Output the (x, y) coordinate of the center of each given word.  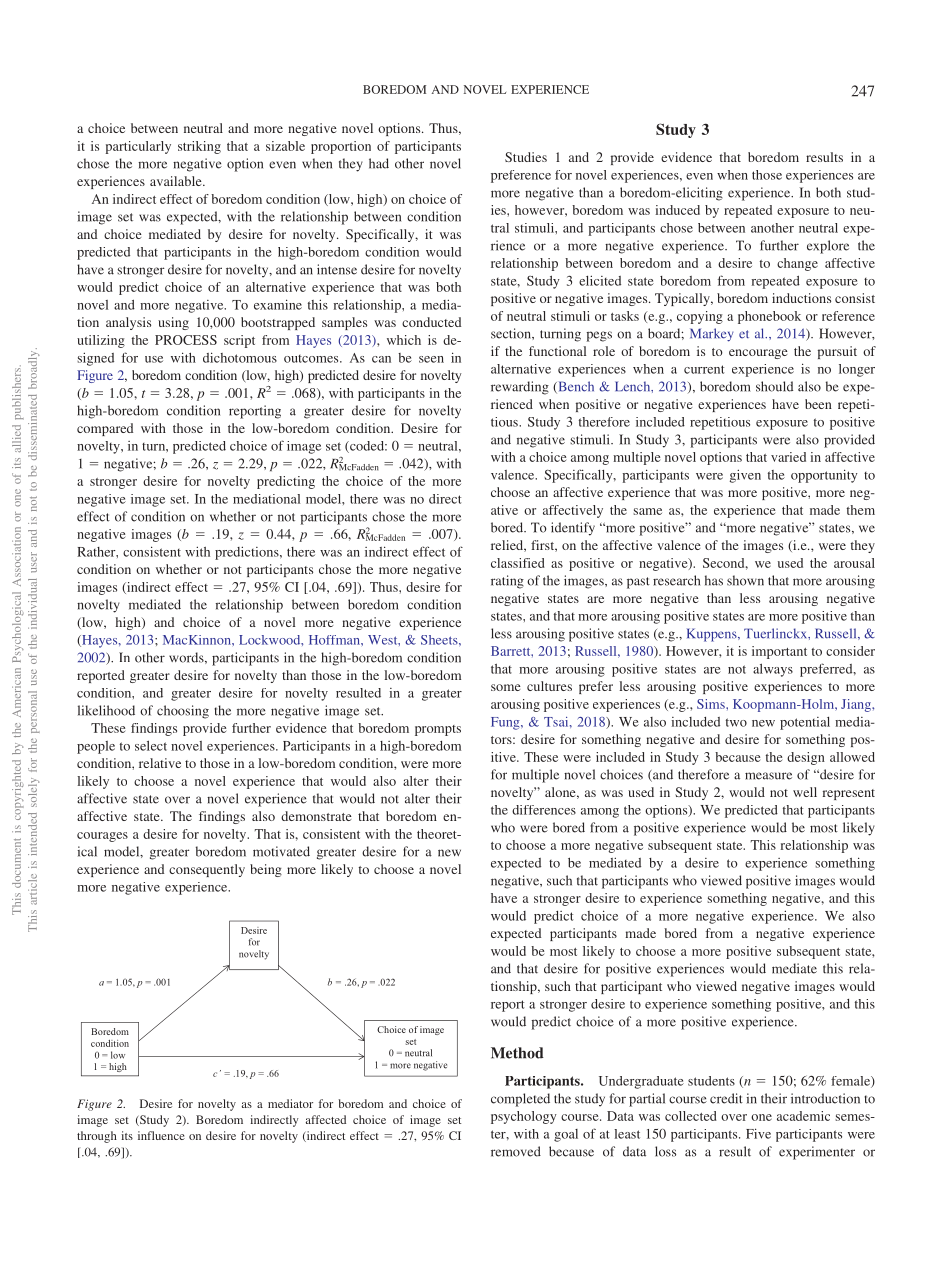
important (779, 652)
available (177, 181)
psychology (524, 1117)
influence (161, 1135)
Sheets (440, 640)
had (379, 163)
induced (677, 210)
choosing (183, 712)
